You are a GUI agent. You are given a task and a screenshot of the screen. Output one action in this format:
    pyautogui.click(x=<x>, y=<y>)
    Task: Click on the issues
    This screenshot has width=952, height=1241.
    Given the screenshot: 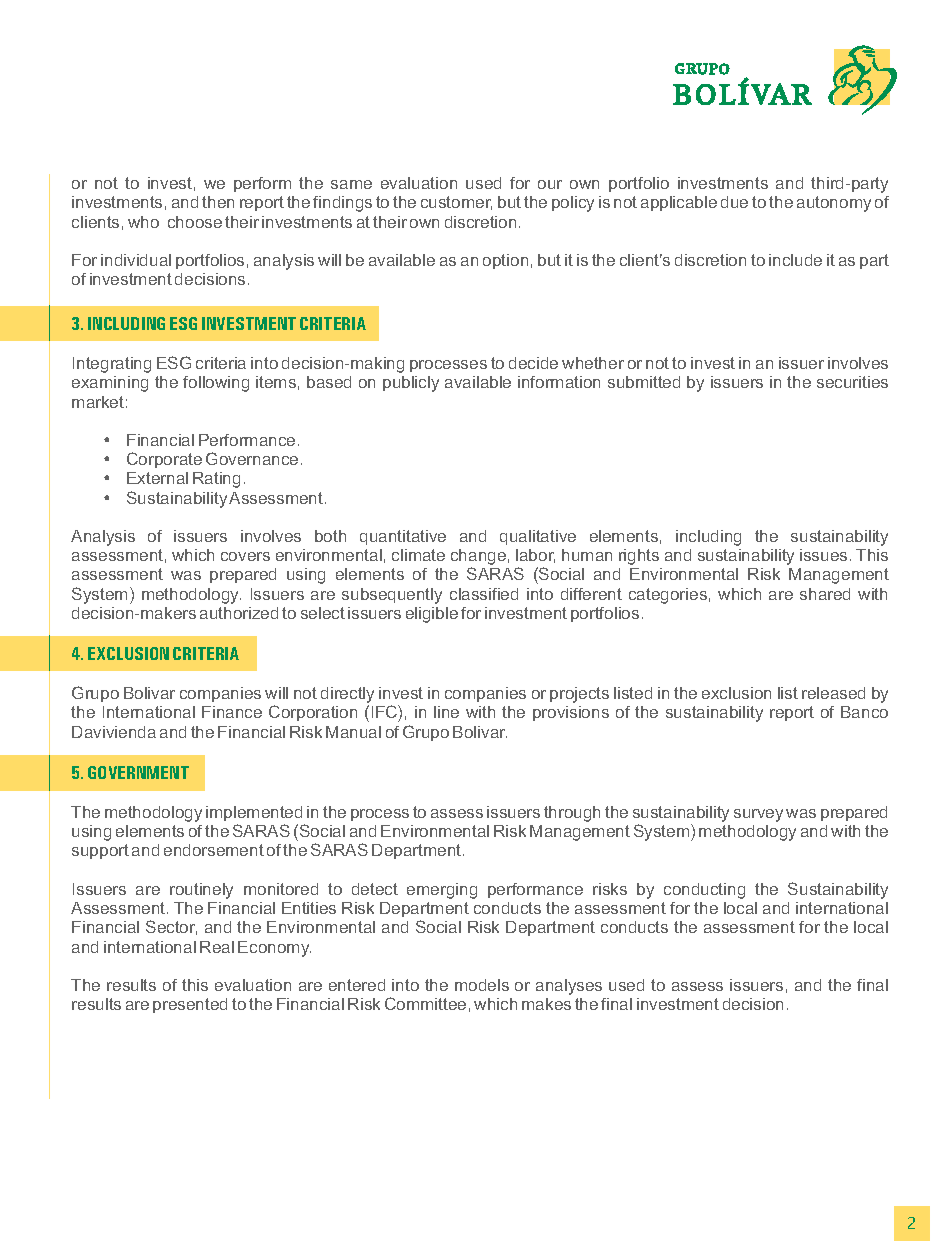 What is the action you would take?
    pyautogui.click(x=823, y=555)
